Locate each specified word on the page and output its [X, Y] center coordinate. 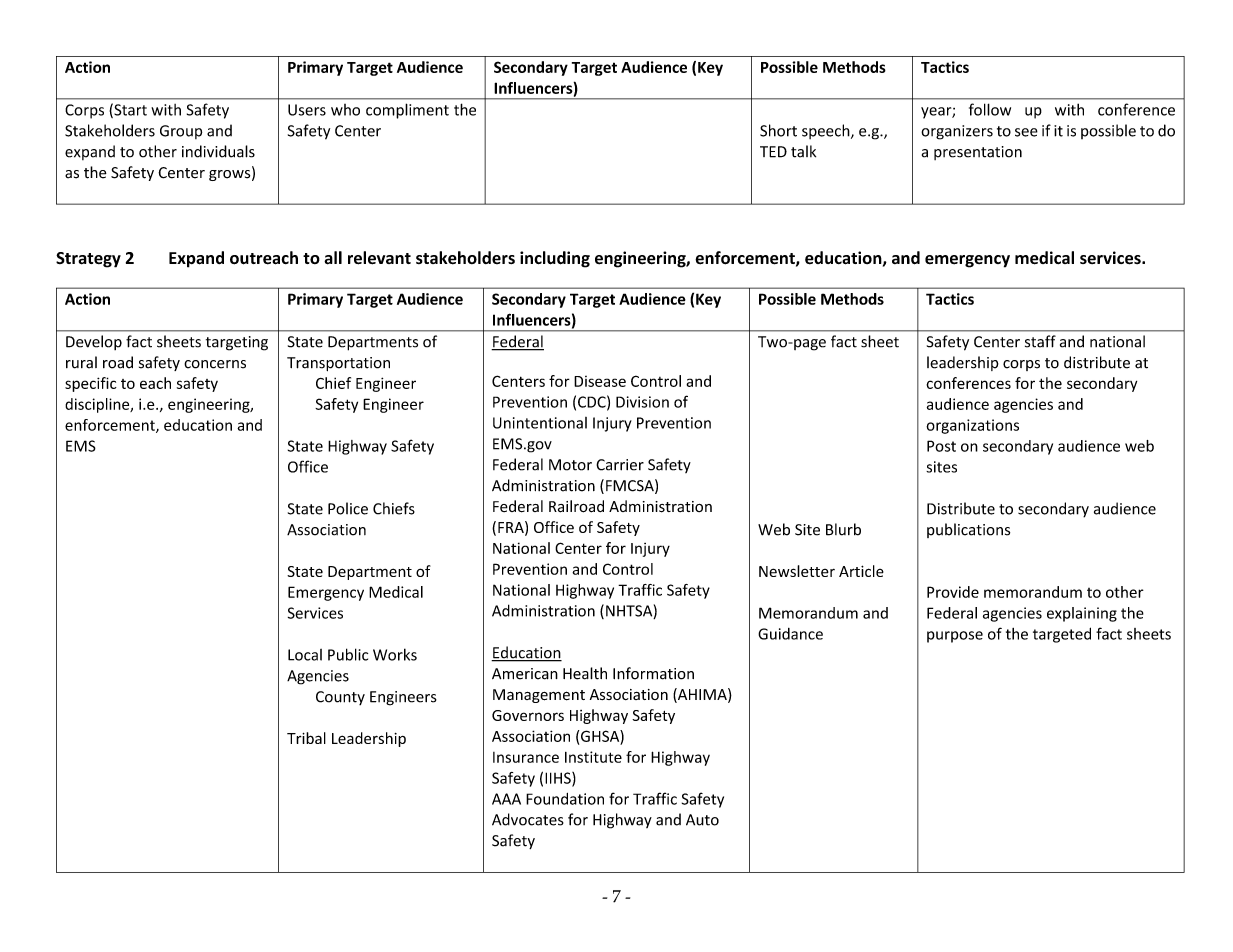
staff [1040, 341]
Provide [953, 592]
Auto [702, 820]
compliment [407, 111]
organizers [957, 132]
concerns [215, 364]
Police [348, 508]
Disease [600, 381]
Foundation [565, 799]
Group [181, 132]
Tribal [306, 738]
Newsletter [797, 571]
